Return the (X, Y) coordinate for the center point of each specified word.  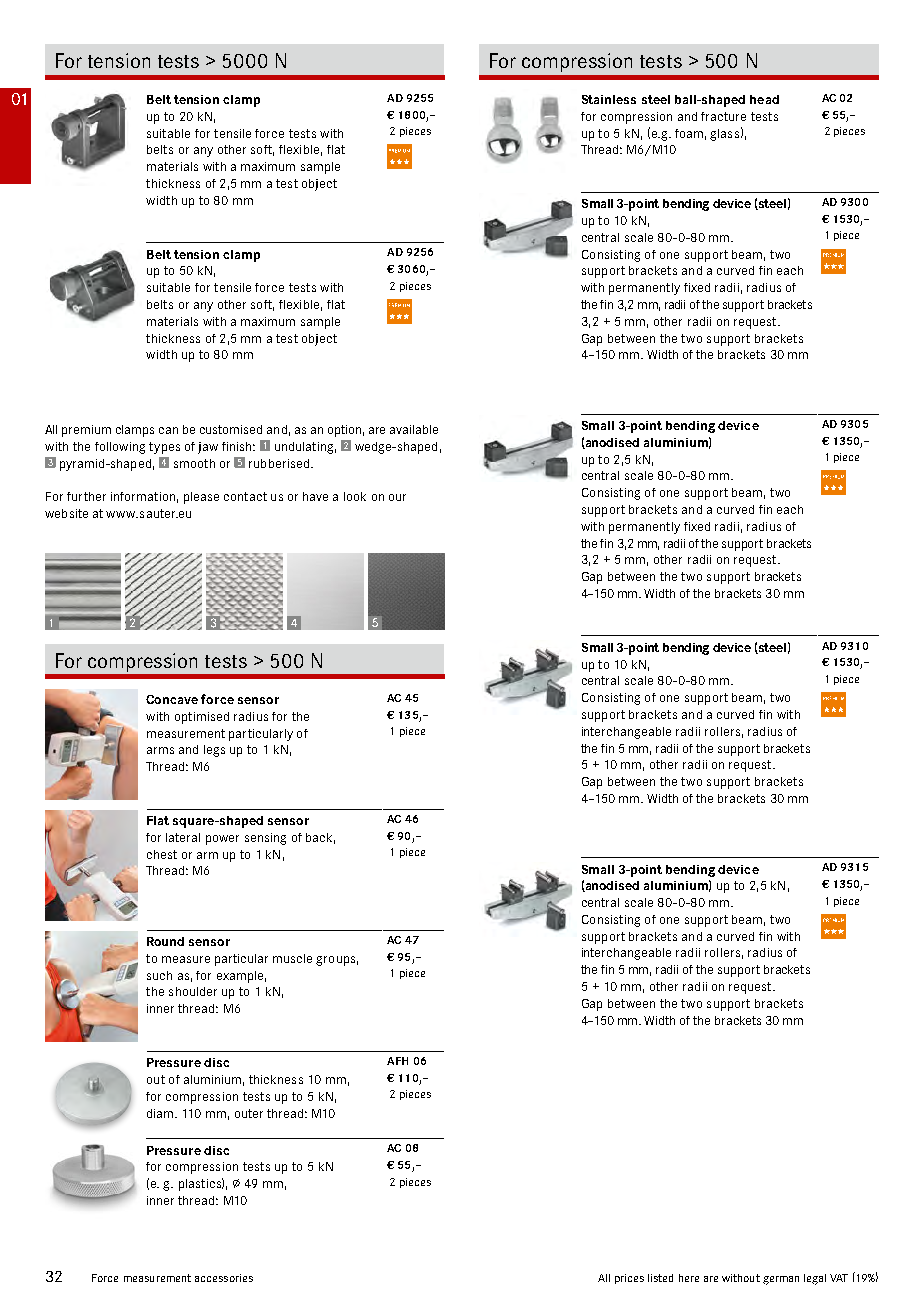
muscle (292, 958)
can (168, 430)
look (355, 496)
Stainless (609, 99)
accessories (224, 1278)
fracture (723, 116)
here (689, 1278)
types (164, 448)
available (414, 429)
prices (629, 1279)
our (397, 497)
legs (214, 751)
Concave (172, 699)
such (159, 975)
